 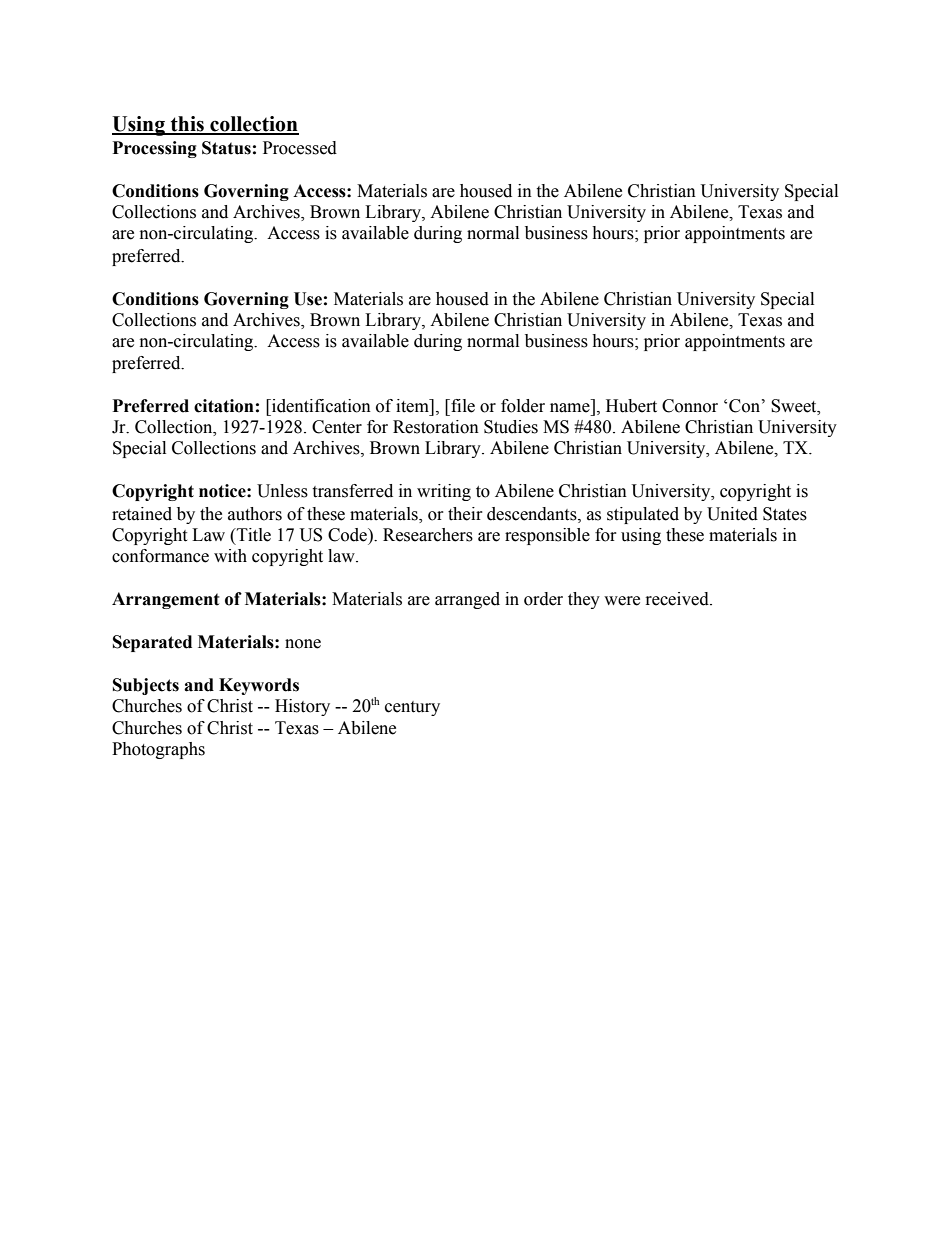 What do you see at coordinates (631, 406) in the document?
I see `Hubert` at bounding box center [631, 406].
